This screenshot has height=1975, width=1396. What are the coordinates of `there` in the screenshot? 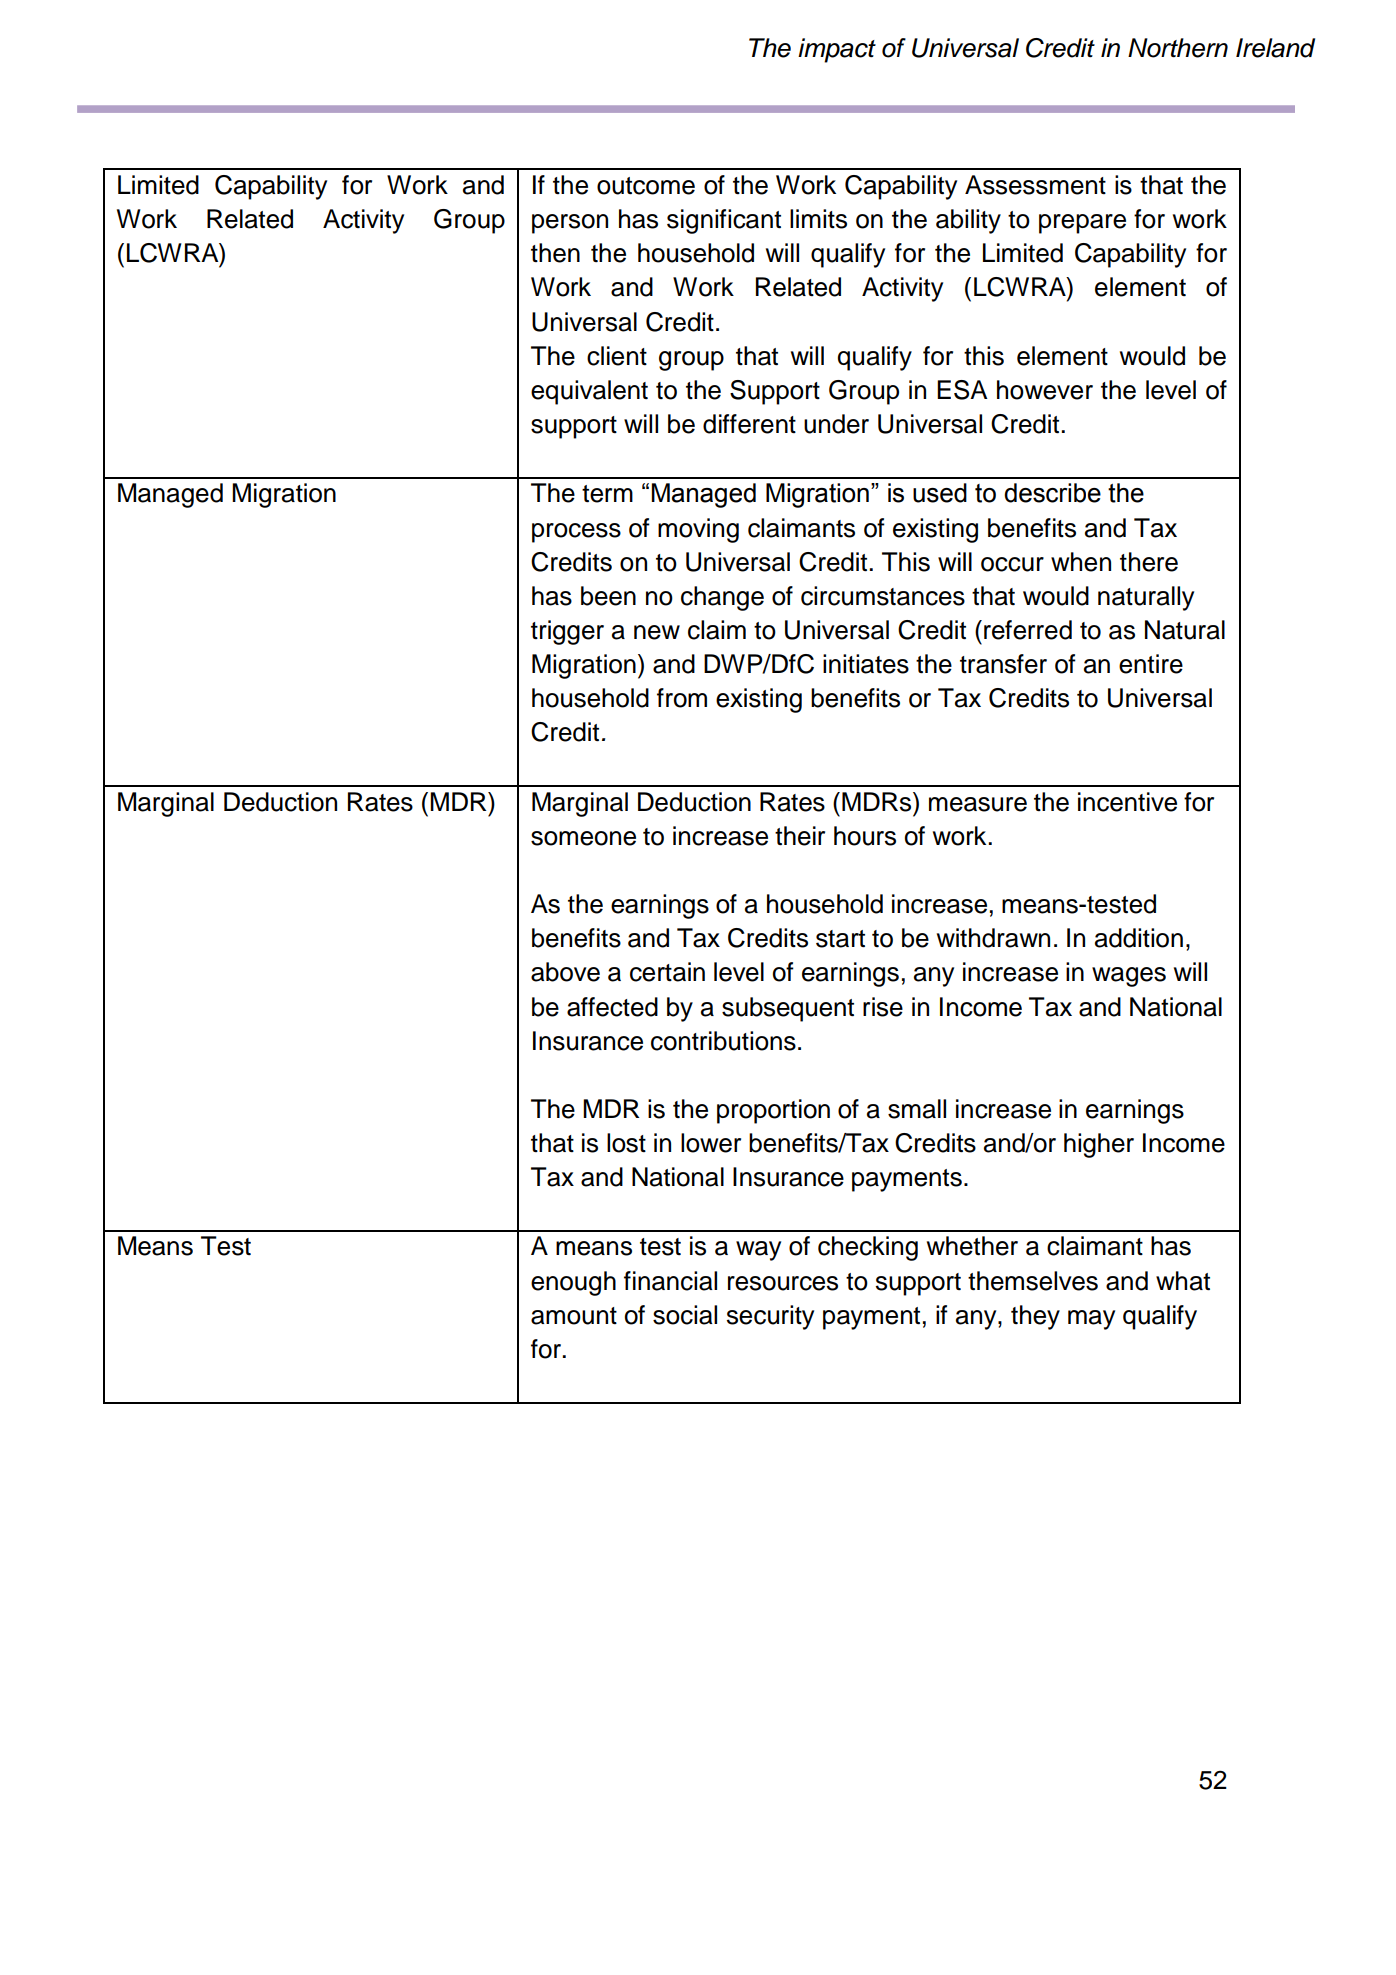 It's located at (1149, 562).
